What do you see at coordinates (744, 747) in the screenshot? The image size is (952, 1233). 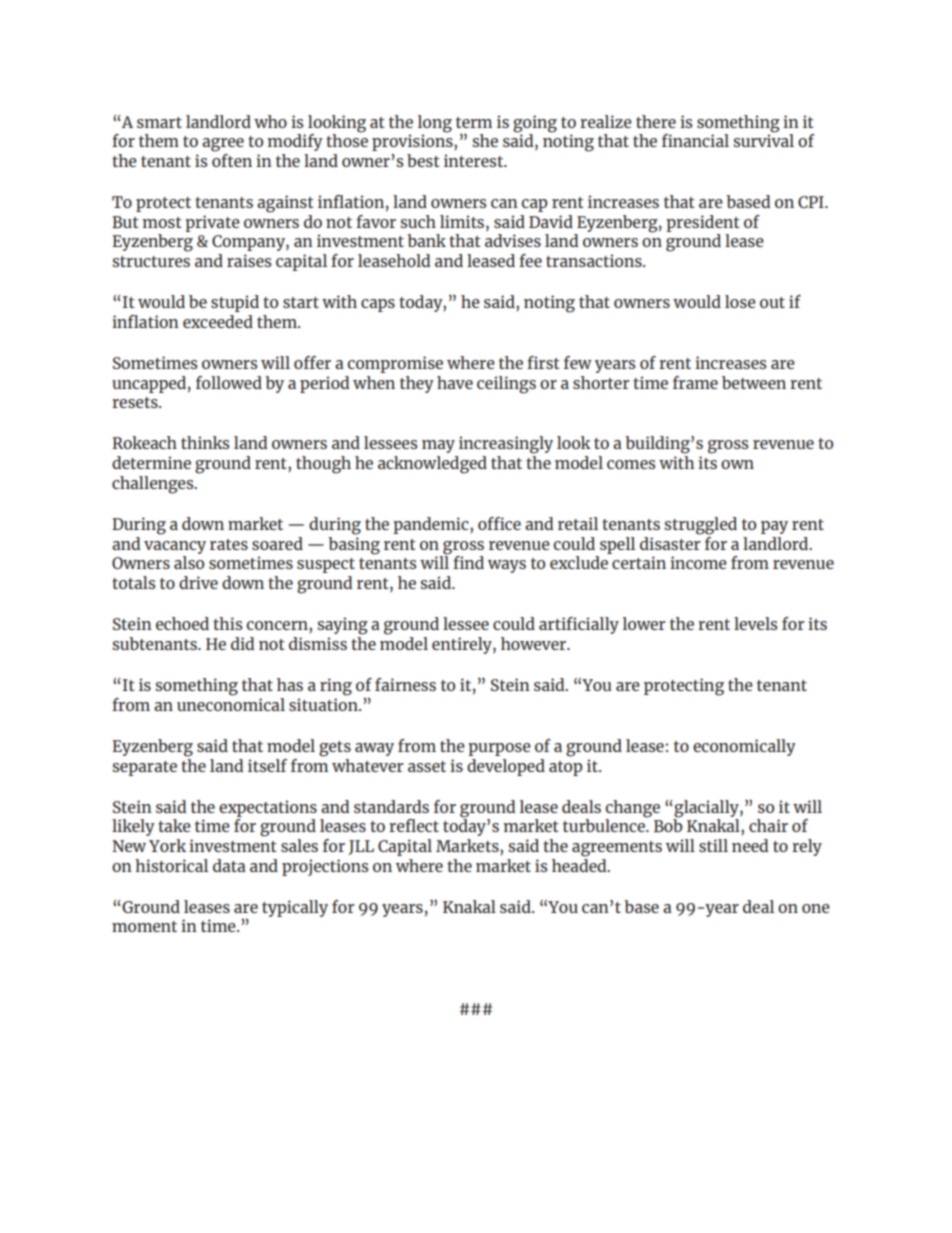 I see `economically` at bounding box center [744, 747].
